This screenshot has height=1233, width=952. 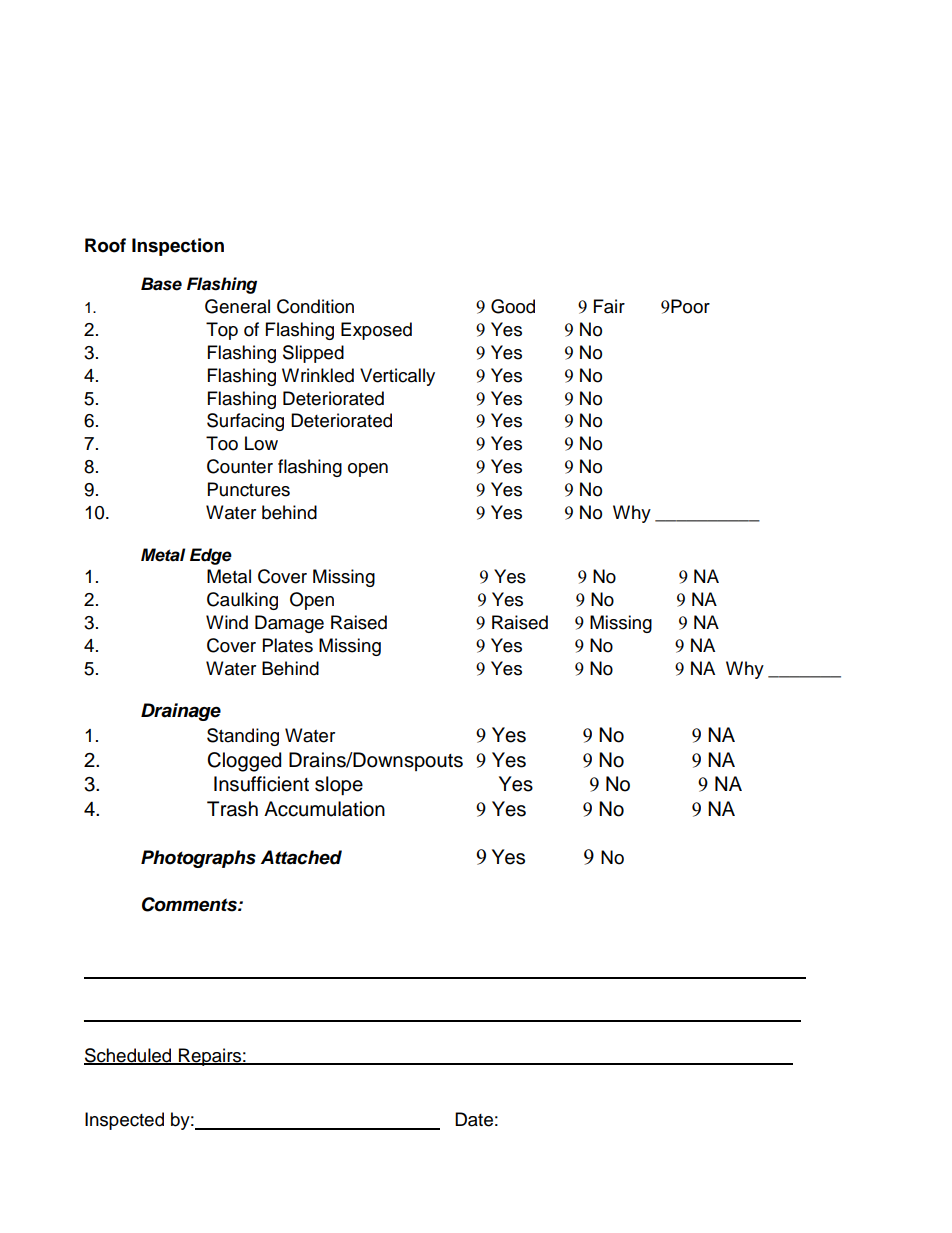 I want to click on Plates, so click(x=288, y=645).
